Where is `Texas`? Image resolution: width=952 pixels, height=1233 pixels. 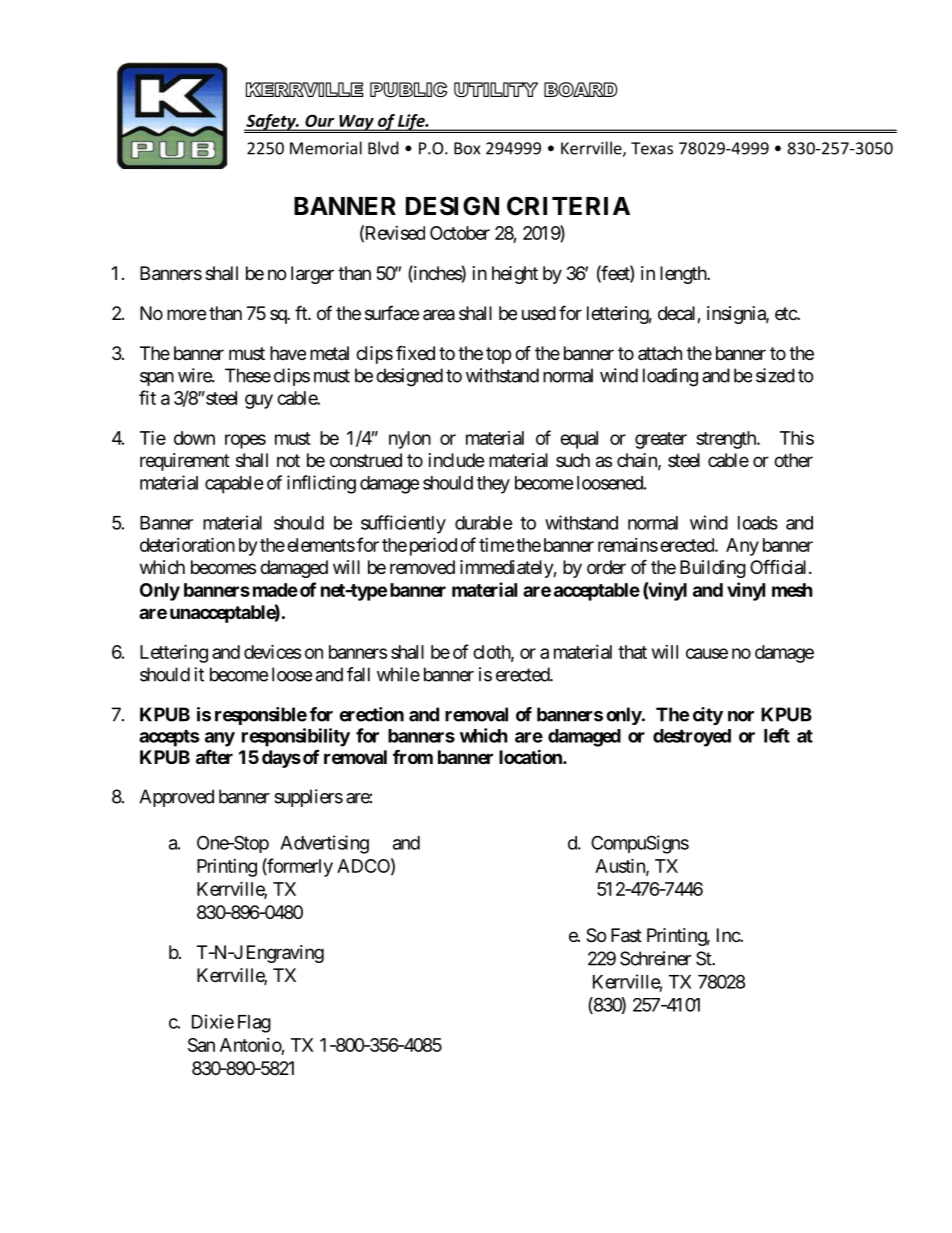 Texas is located at coordinates (652, 148).
